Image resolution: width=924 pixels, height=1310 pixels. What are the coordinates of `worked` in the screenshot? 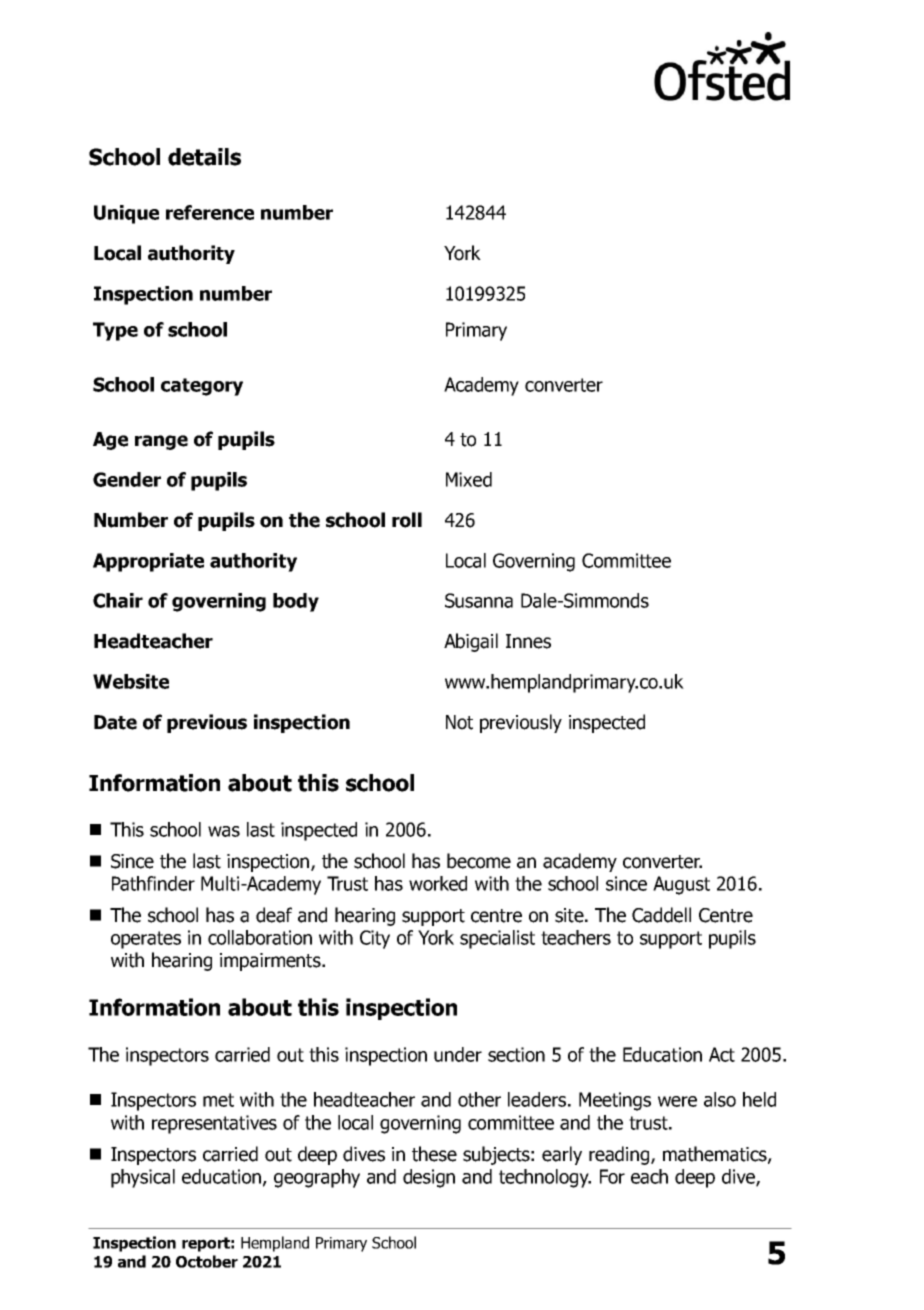 It's located at (438, 883).
